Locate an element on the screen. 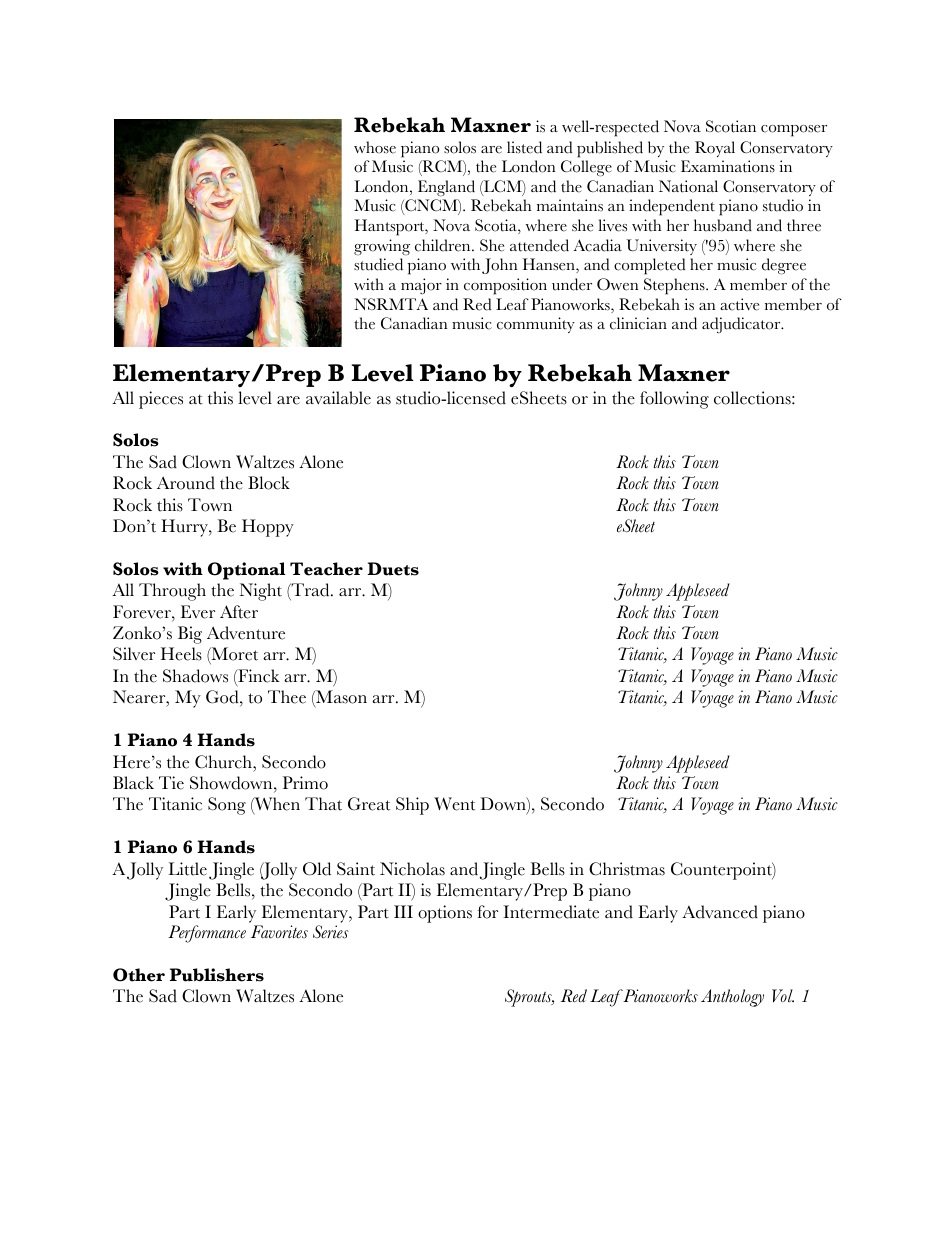 The width and height of the screenshot is (952, 1233). Anthology is located at coordinates (732, 998).
